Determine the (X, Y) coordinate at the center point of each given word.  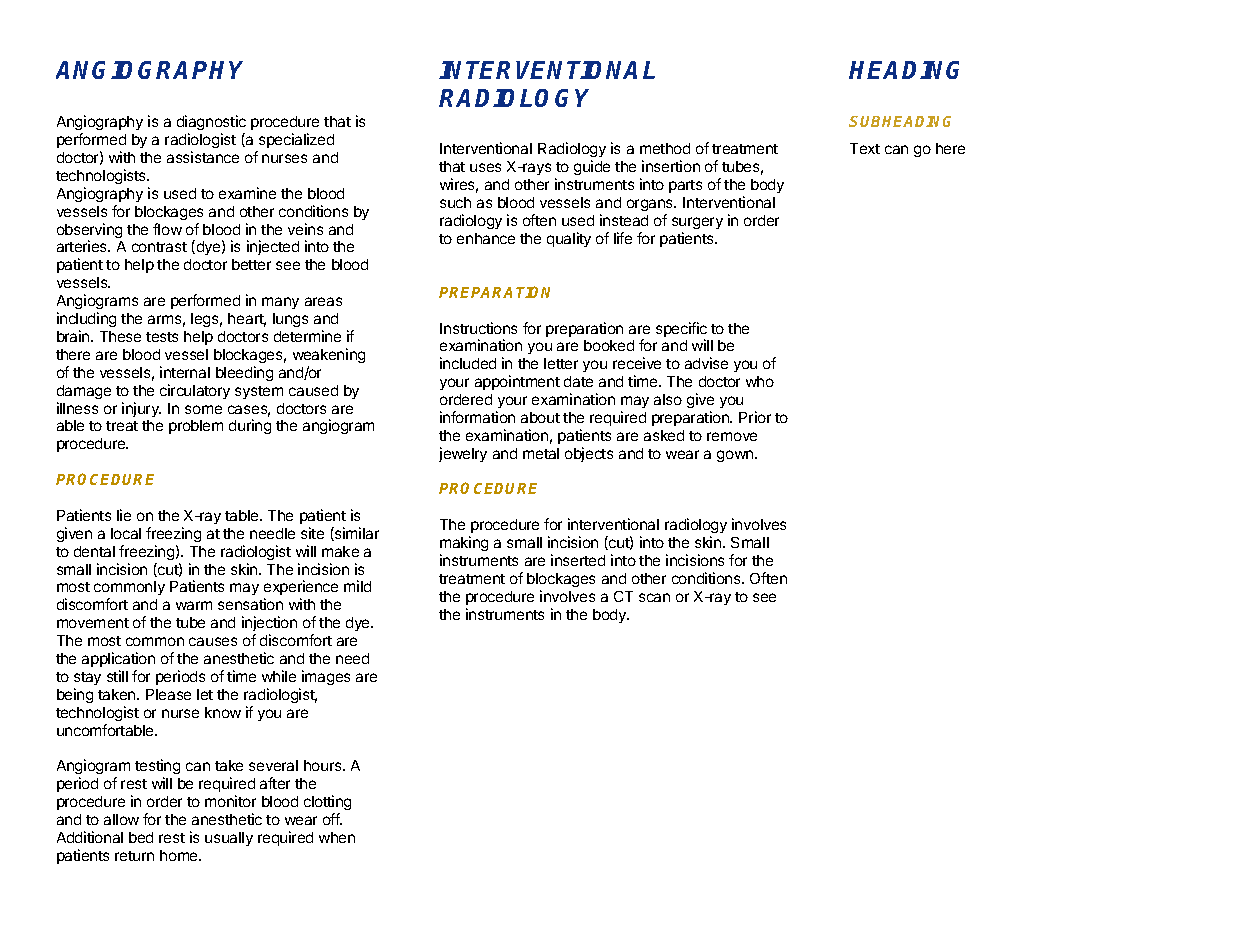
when (337, 837)
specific (681, 331)
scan (654, 597)
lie (124, 515)
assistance (203, 157)
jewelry (463, 454)
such (455, 202)
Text (865, 148)
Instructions (478, 328)
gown (736, 456)
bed (141, 837)
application (118, 659)
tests (162, 337)
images (326, 677)
